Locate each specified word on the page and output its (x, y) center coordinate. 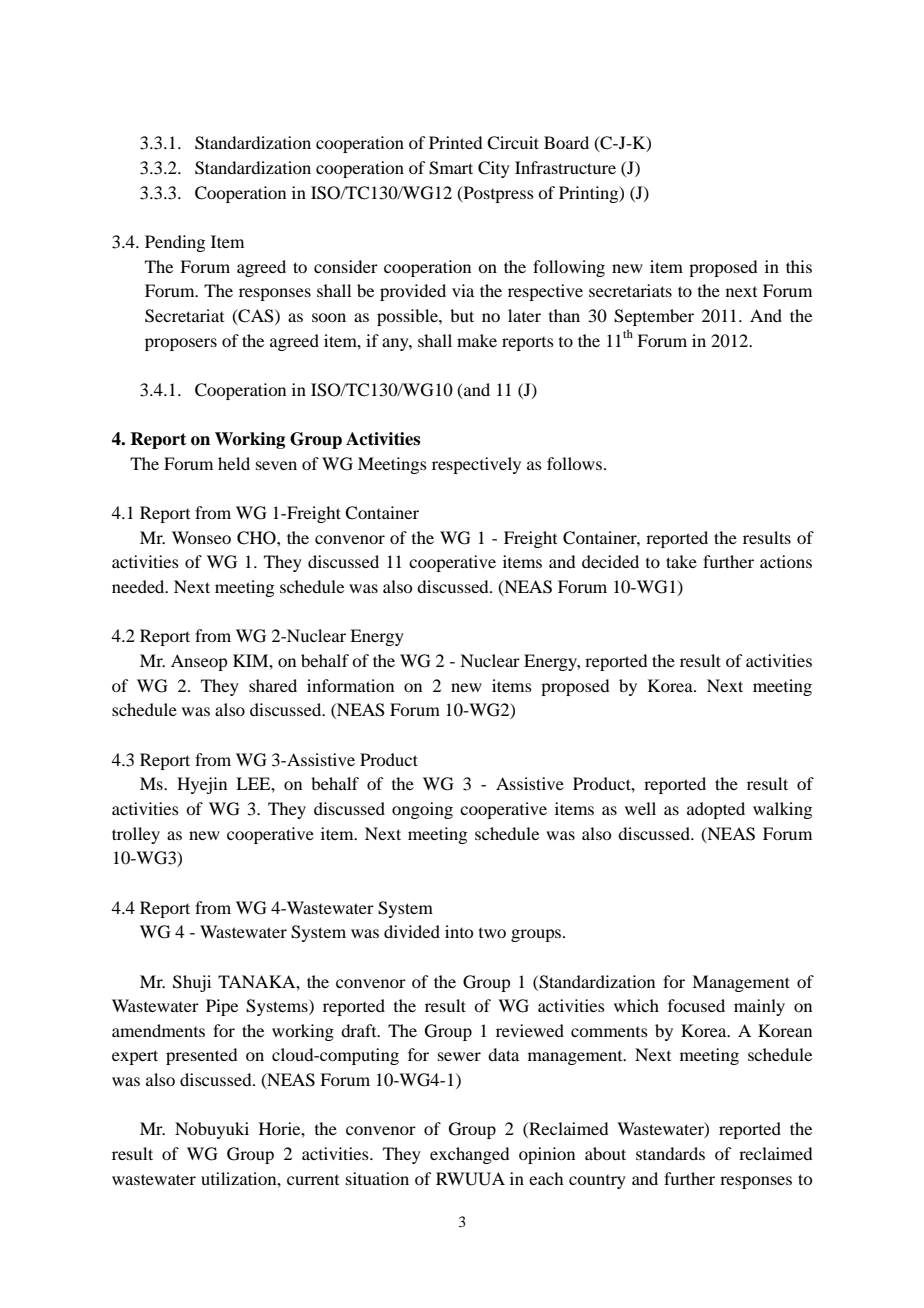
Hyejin (202, 785)
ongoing (422, 810)
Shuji (192, 983)
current (313, 1180)
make (477, 340)
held (234, 463)
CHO (257, 538)
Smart (451, 168)
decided (610, 561)
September (654, 317)
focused (696, 1005)
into (459, 931)
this (799, 266)
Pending (175, 243)
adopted (716, 810)
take (681, 561)
